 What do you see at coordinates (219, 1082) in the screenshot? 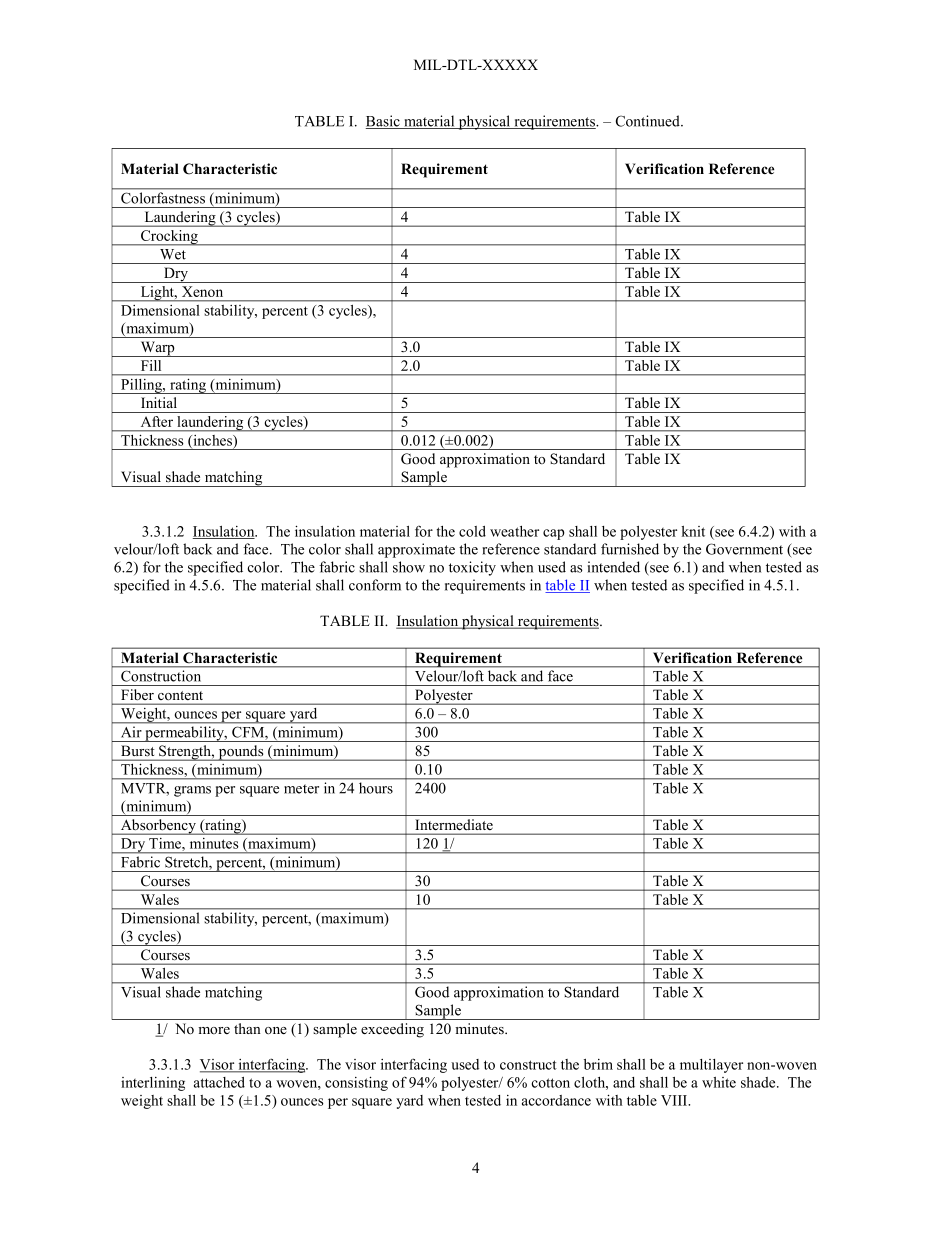
I see `attached` at bounding box center [219, 1082].
